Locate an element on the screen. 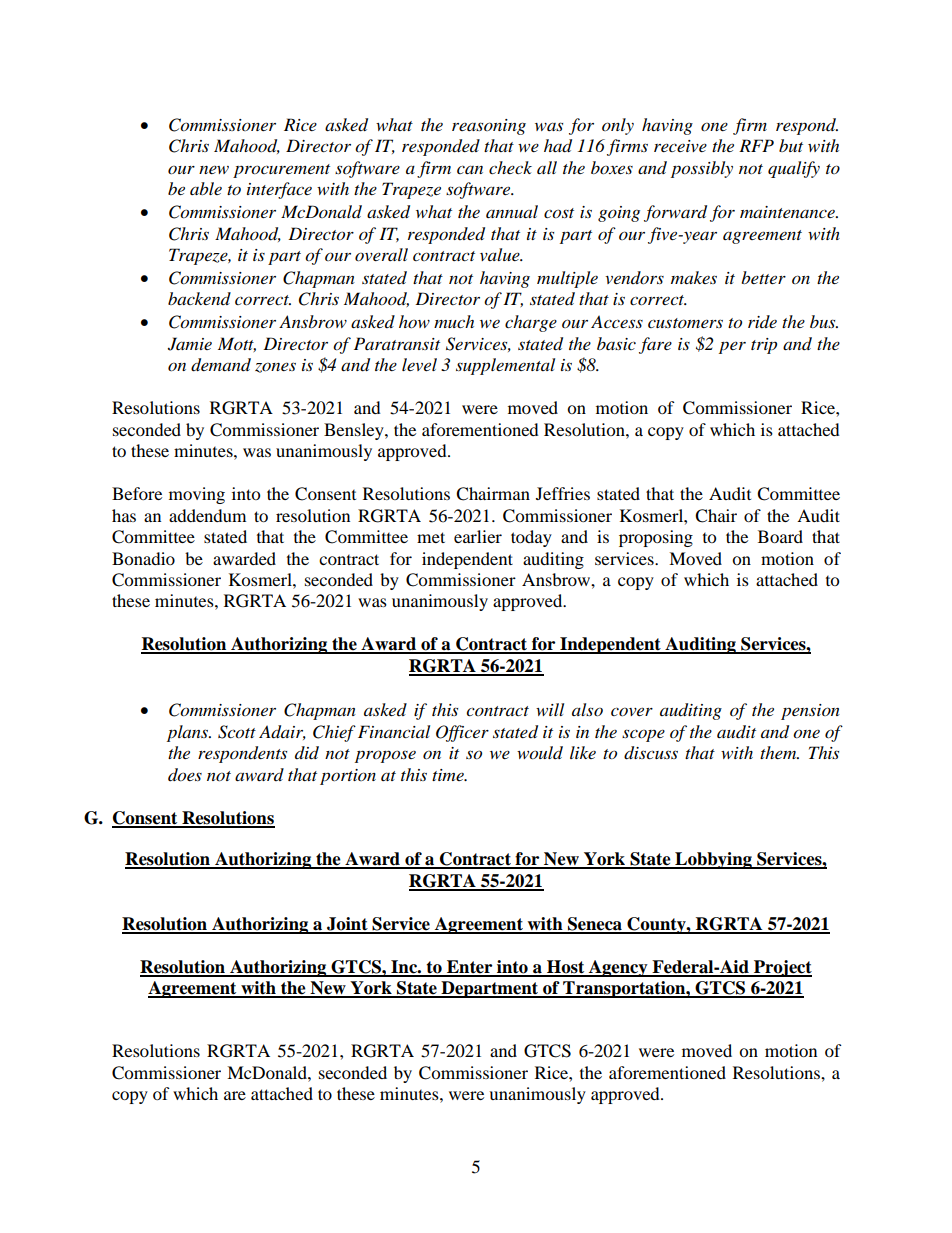 The width and height of the screenshot is (952, 1233). RFP is located at coordinates (756, 145).
